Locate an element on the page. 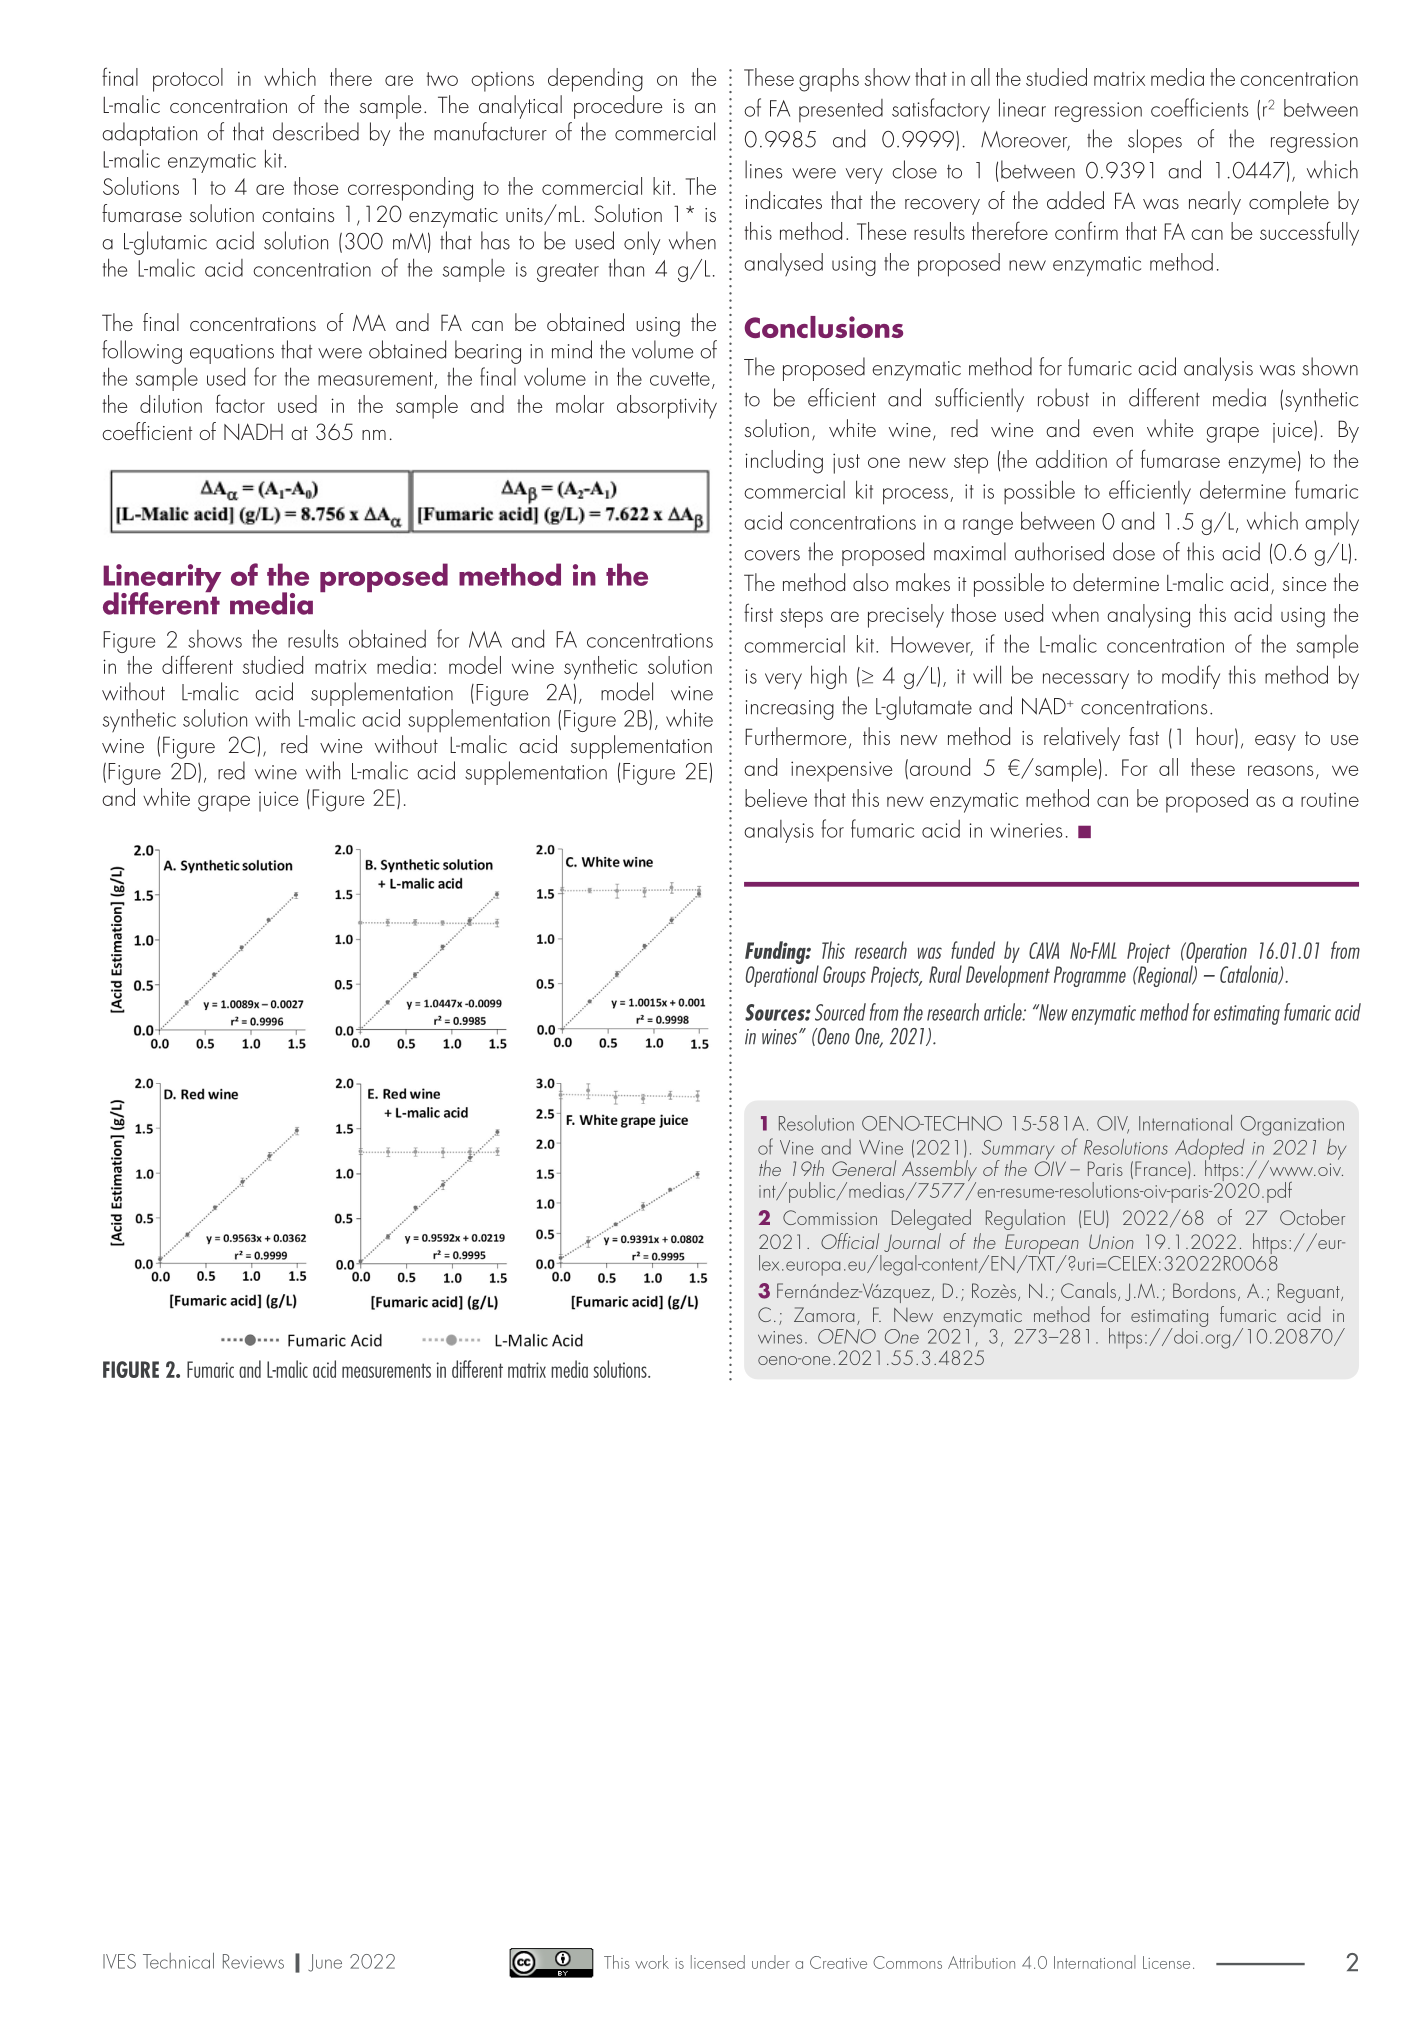  slopes is located at coordinates (1155, 141).
